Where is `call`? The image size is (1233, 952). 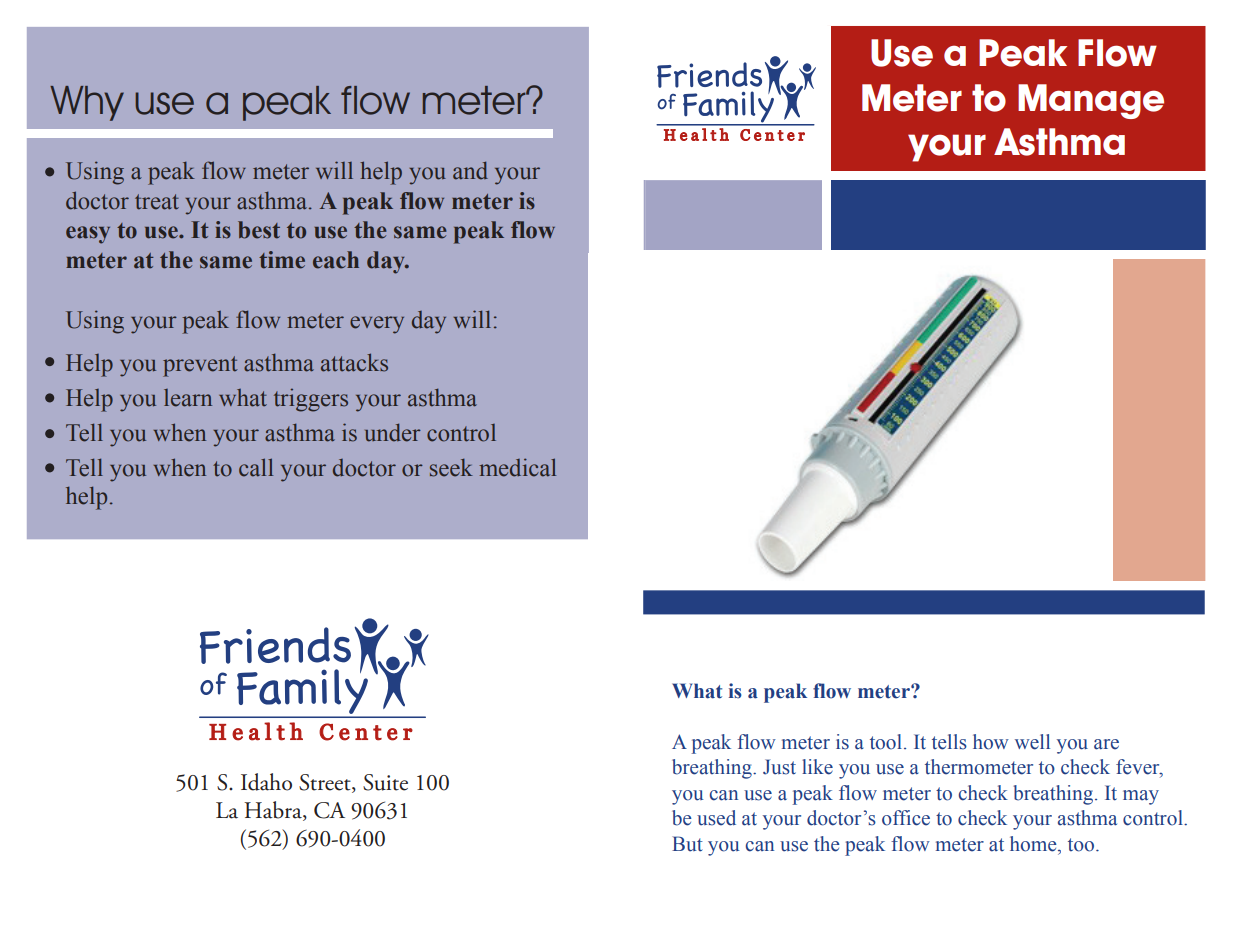
call is located at coordinates (256, 467).
